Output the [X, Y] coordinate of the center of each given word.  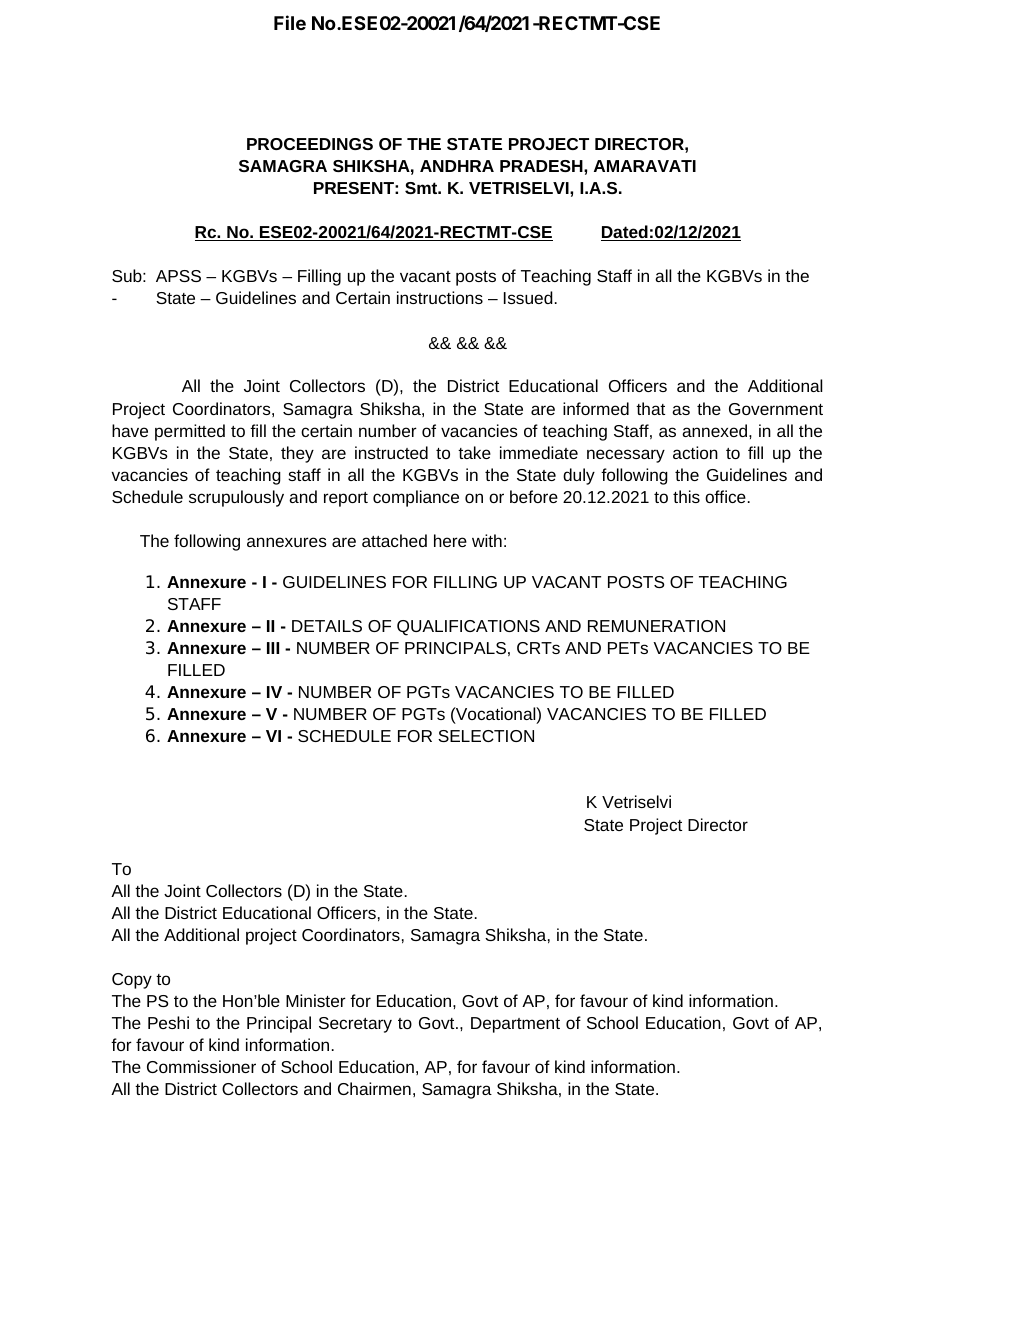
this [686, 496]
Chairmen [374, 1088]
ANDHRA [457, 166]
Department [515, 1025]
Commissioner [201, 1066]
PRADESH [542, 166]
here [450, 540]
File [290, 22]
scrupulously [236, 498]
